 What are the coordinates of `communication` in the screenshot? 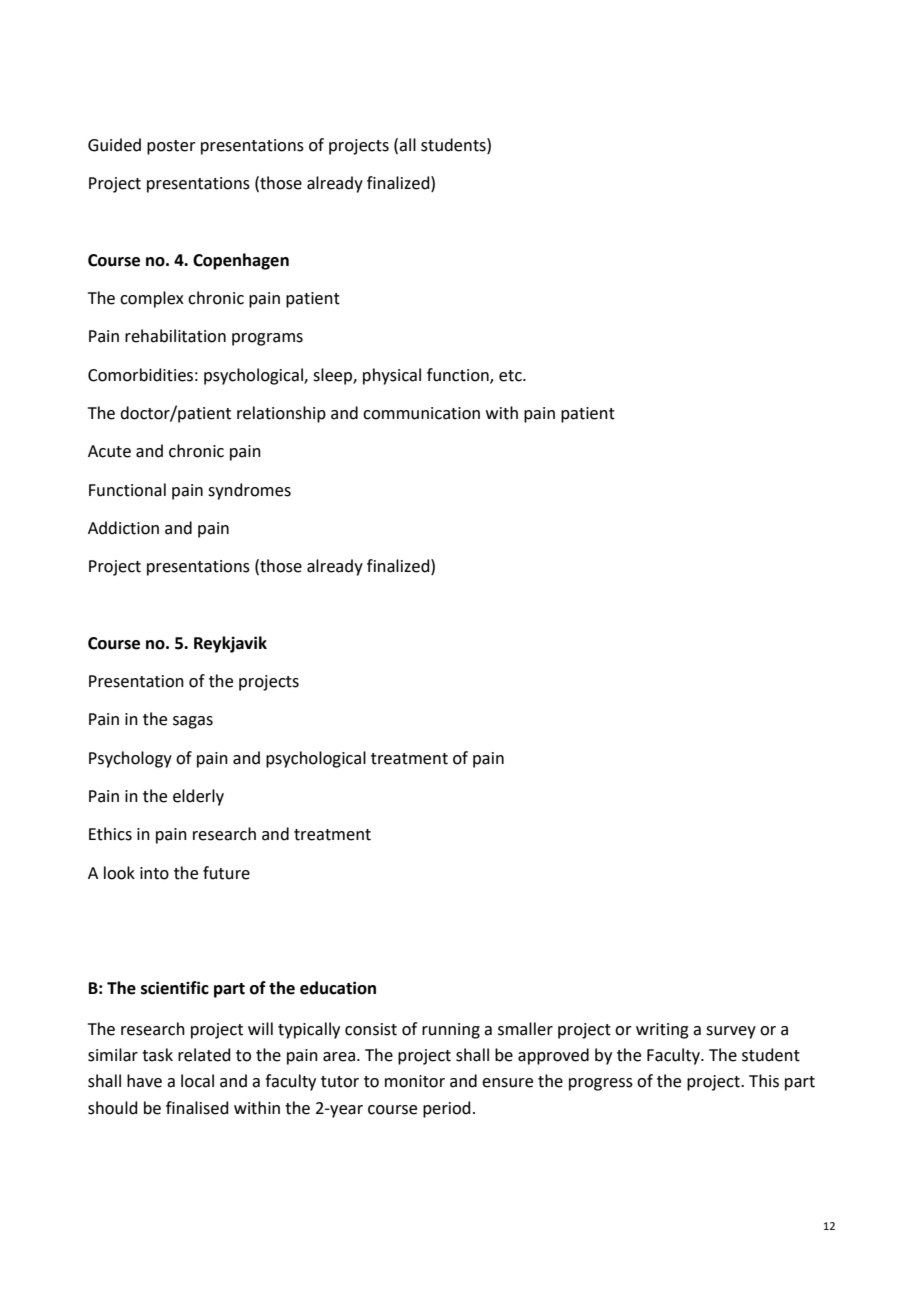 It's located at (421, 413).
